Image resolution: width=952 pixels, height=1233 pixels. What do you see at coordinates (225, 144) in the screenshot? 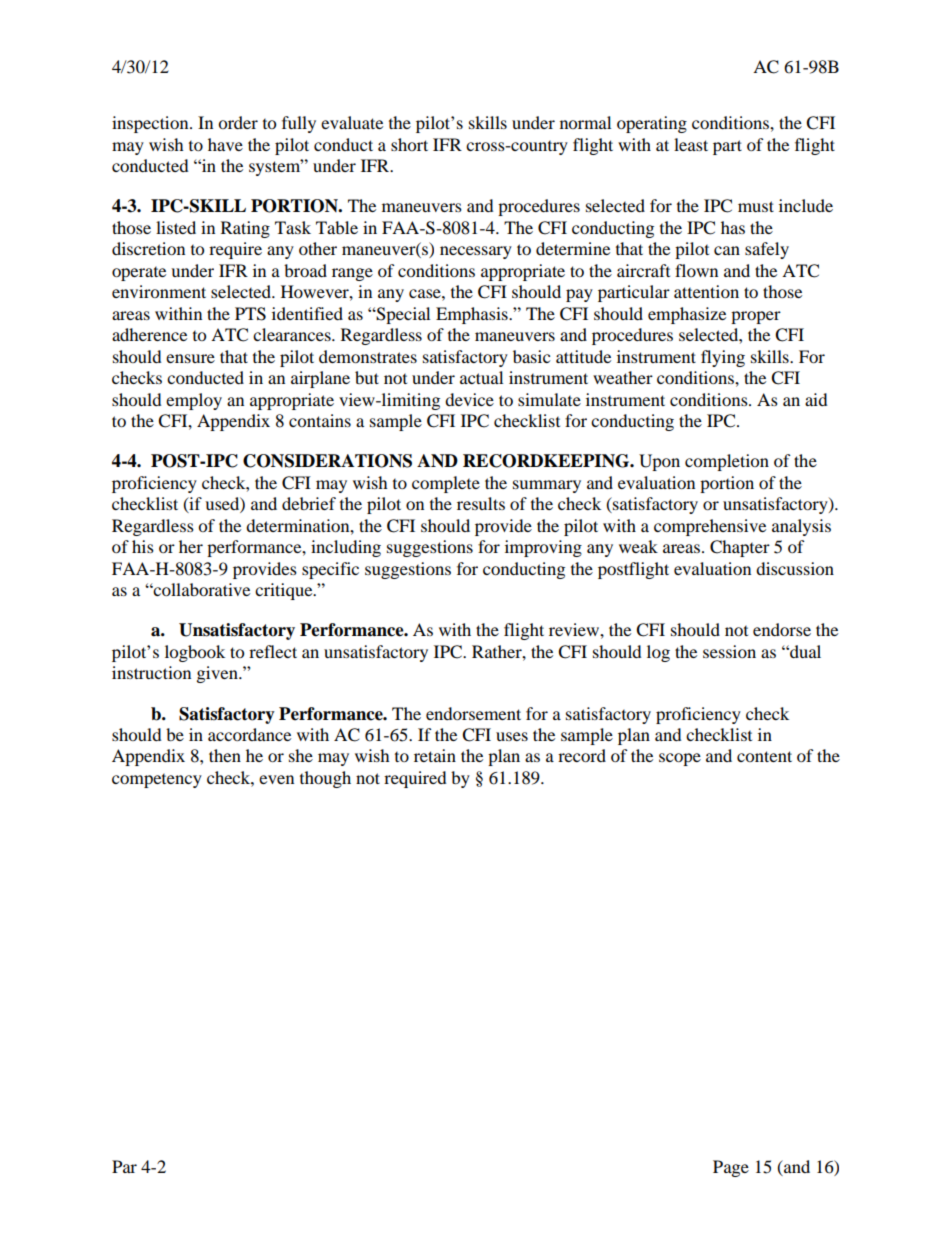
I see `have` at bounding box center [225, 144].
